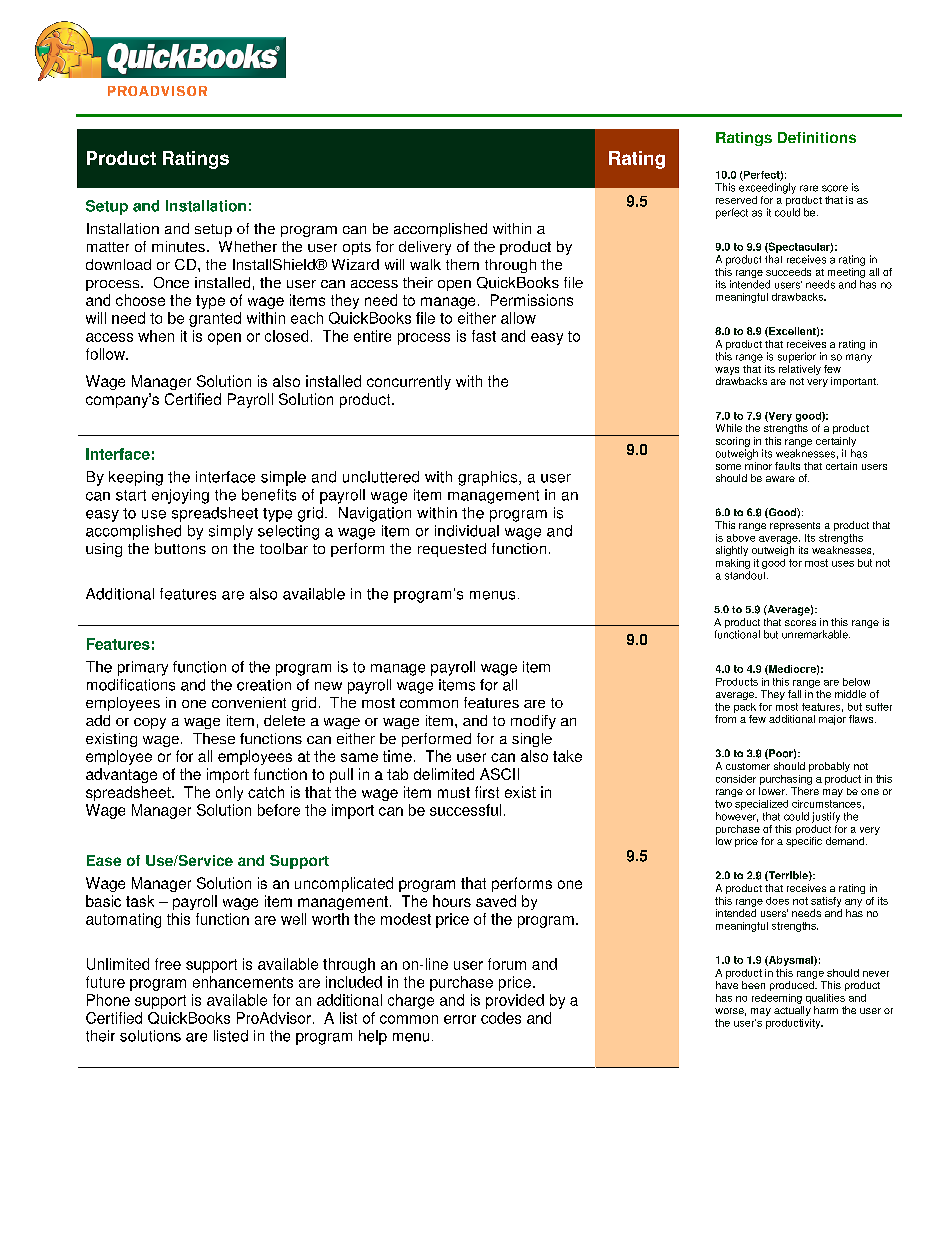 This screenshot has width=952, height=1233. I want to click on These, so click(214, 738).
